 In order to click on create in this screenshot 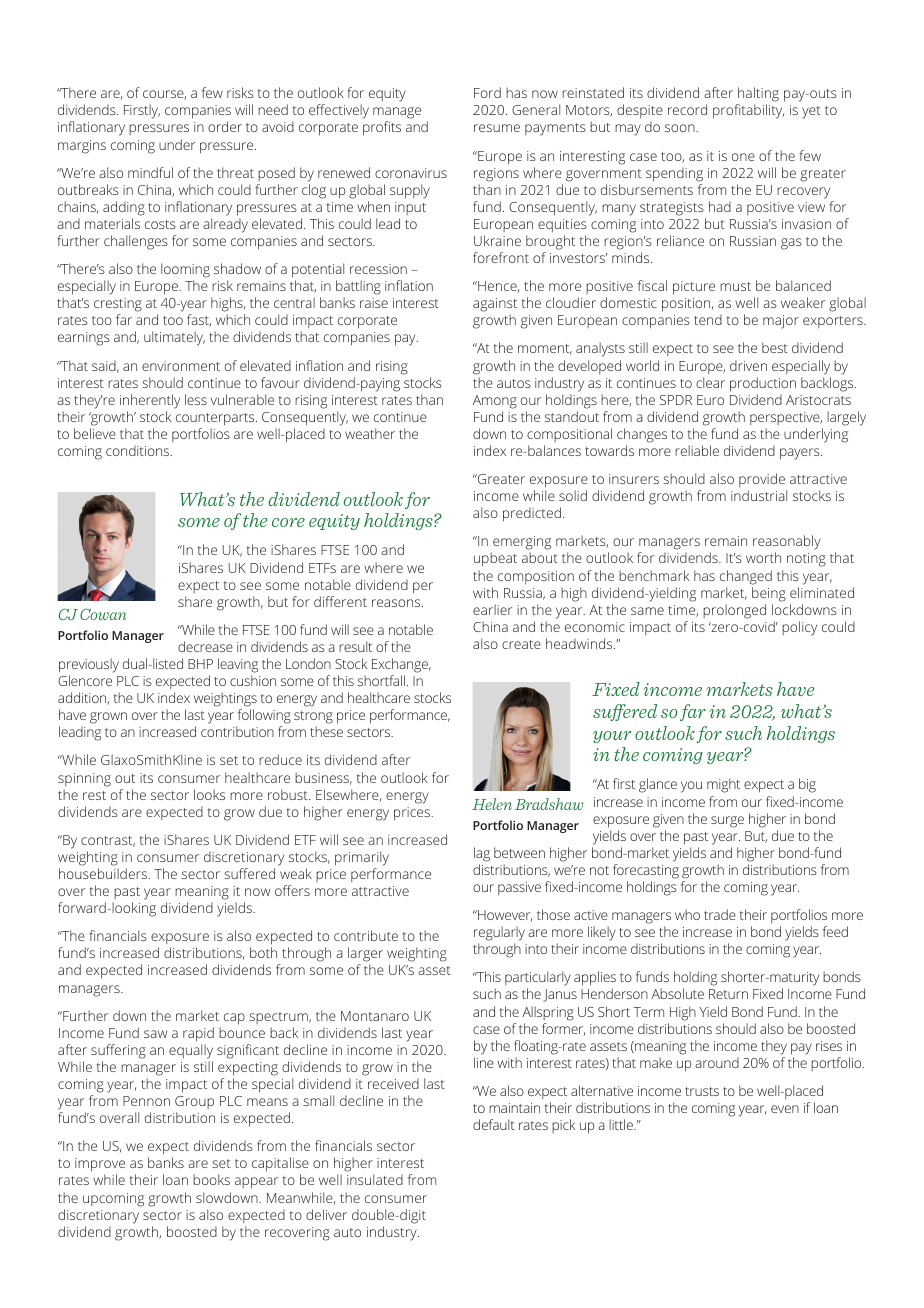, I will do `click(521, 644)`.
